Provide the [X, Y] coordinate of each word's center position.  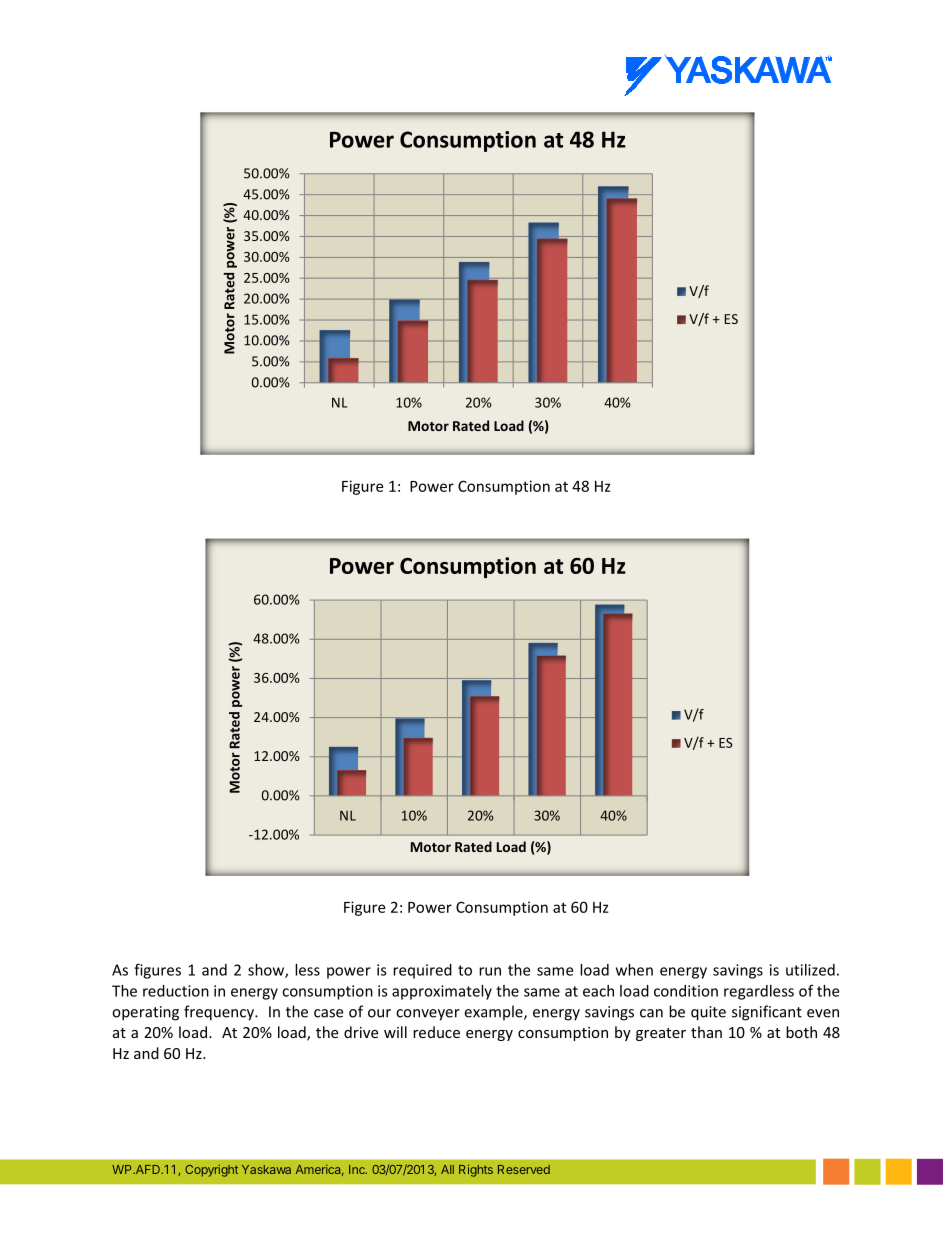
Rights [476, 1171]
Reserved [524, 1169]
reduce [436, 1032]
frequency [220, 1013]
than [706, 1032]
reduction [176, 991]
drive [361, 1032]
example [494, 1013]
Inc [358, 1169]
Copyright [211, 1171]
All [447, 1169]
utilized [810, 970]
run [490, 971]
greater [661, 1034]
